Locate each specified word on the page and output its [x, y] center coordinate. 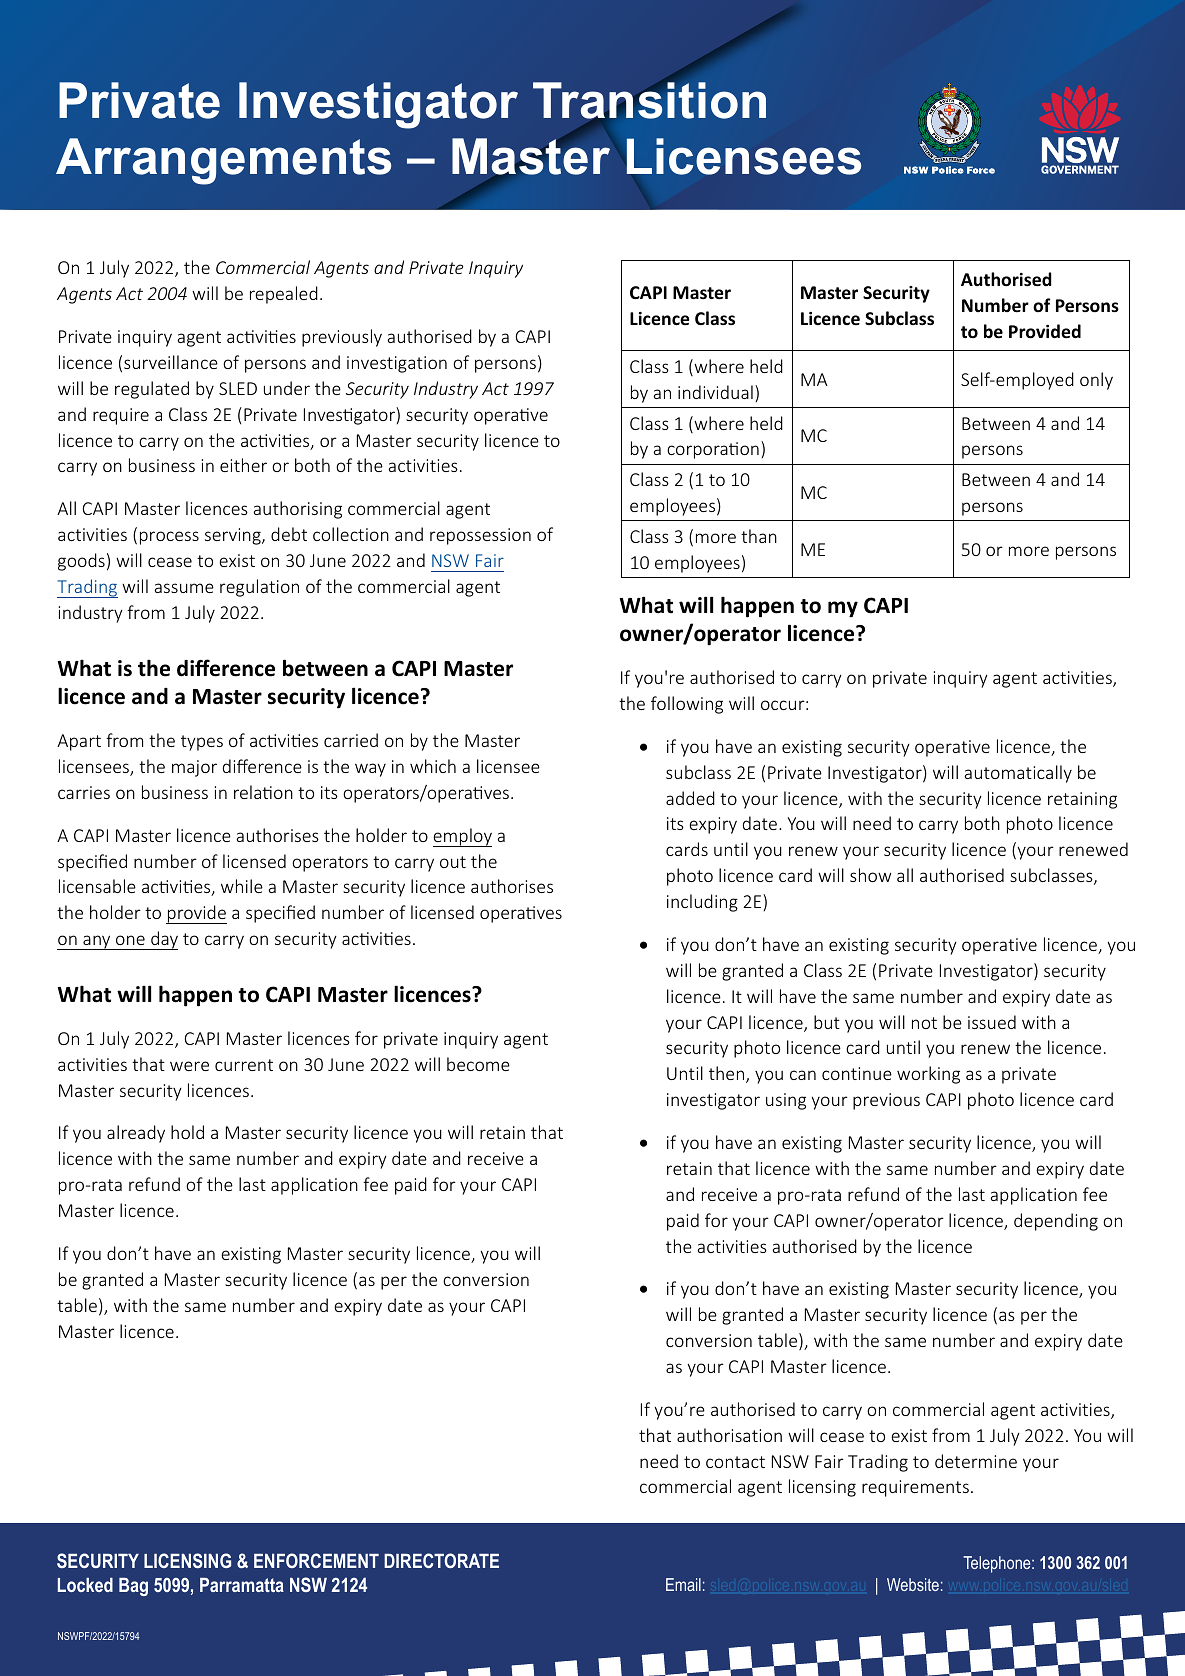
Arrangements [223, 161]
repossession [480, 536]
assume [184, 588]
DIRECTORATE [441, 1560]
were [189, 1066]
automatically [1018, 774]
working [928, 1075]
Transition [649, 101]
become [478, 1064]
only [1096, 381]
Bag [133, 1587]
